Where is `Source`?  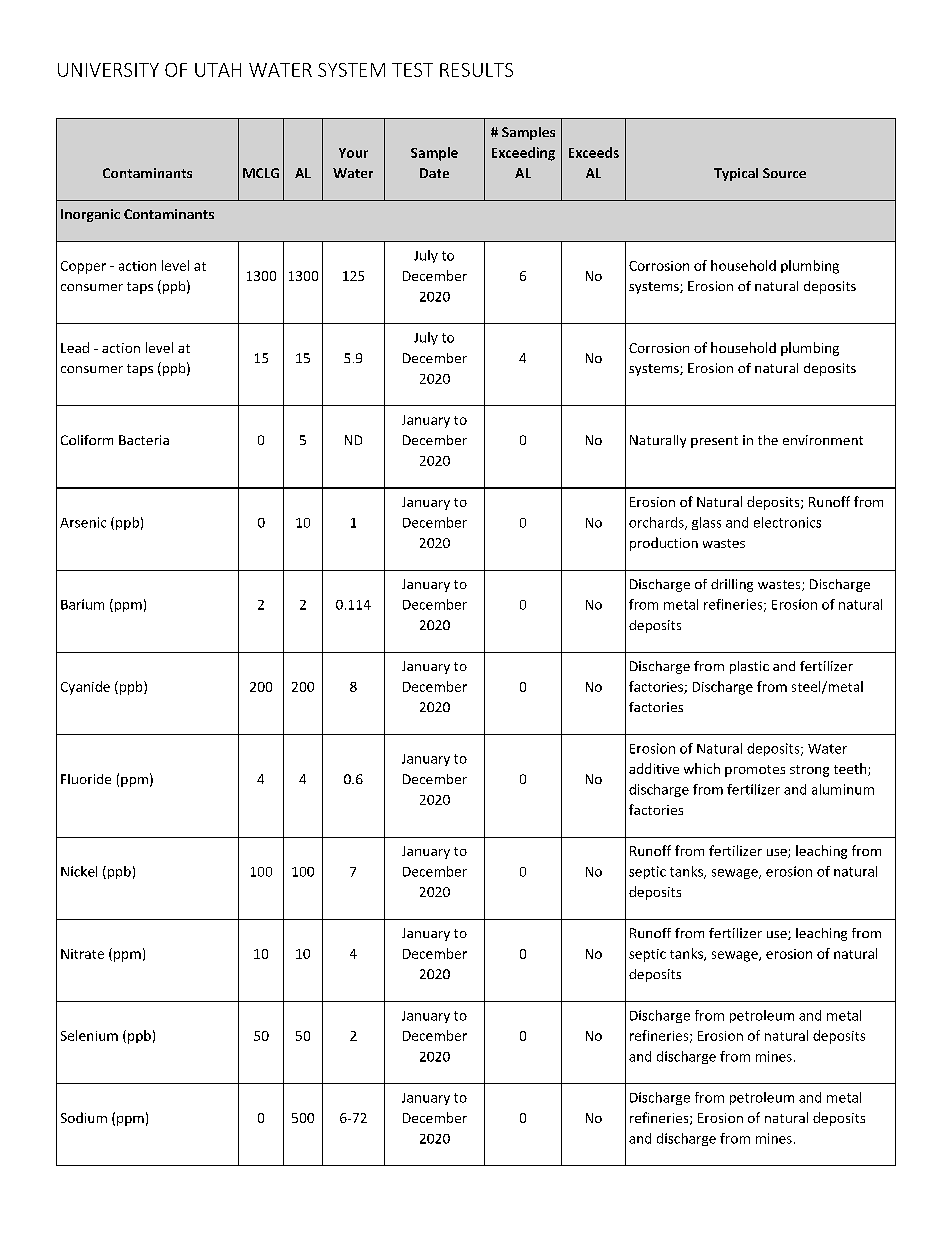
Source is located at coordinates (784, 173).
